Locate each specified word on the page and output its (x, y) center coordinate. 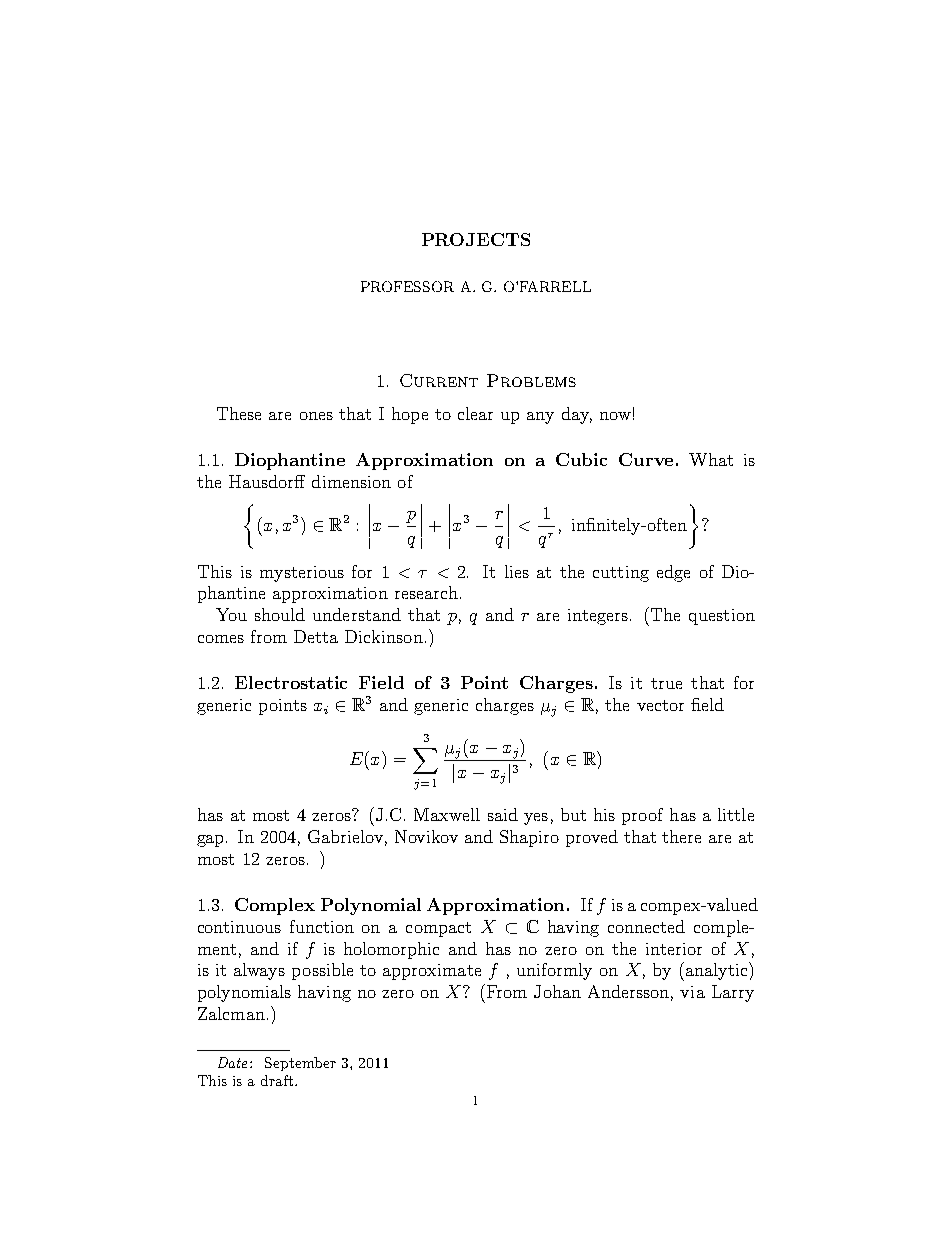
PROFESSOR (407, 286)
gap (212, 841)
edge (673, 573)
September (300, 1064)
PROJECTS (476, 239)
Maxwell (447, 814)
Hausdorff (267, 481)
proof (642, 816)
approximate (432, 972)
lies (517, 571)
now (615, 416)
